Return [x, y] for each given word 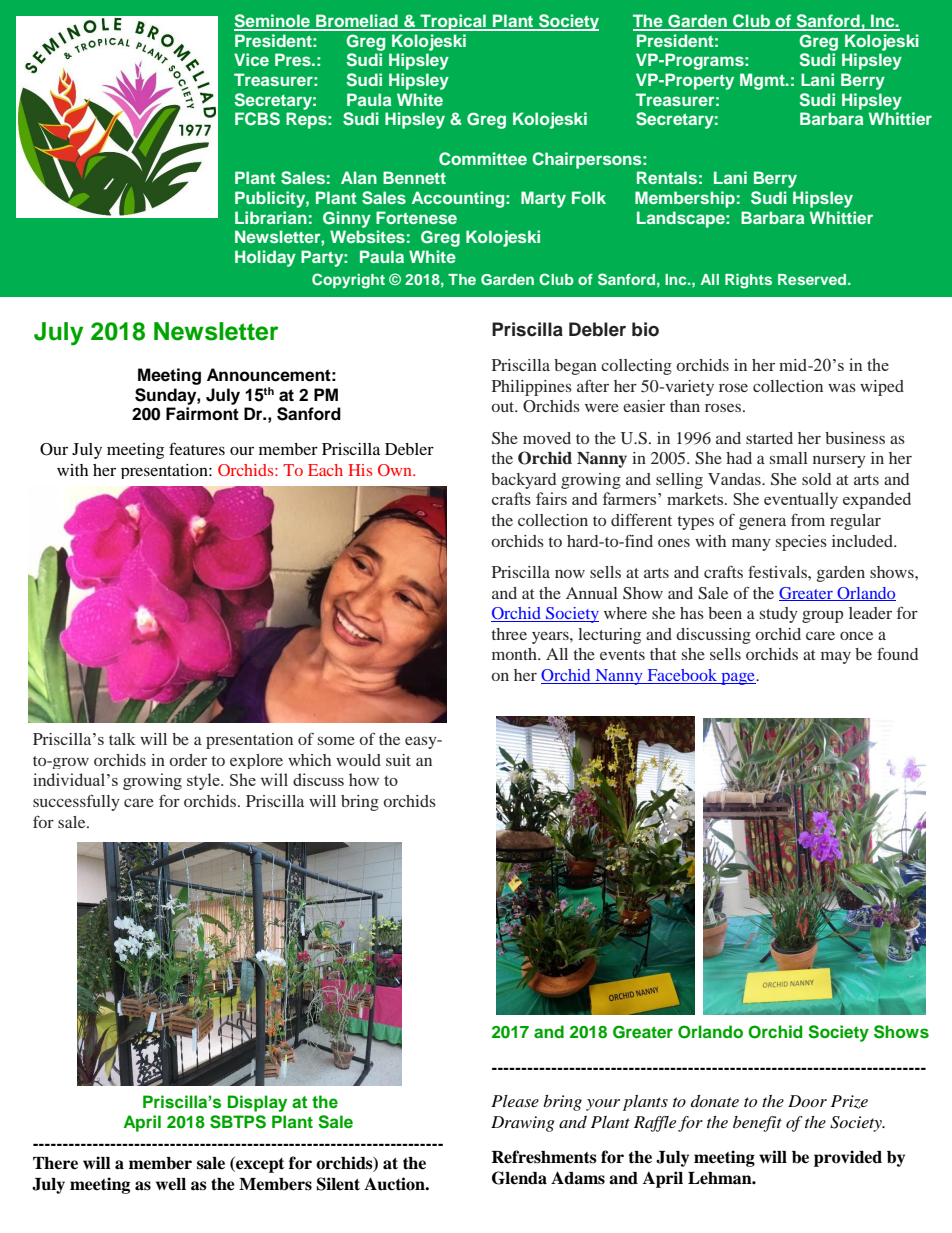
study [779, 615]
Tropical [453, 22]
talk [122, 739]
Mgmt [763, 81]
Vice [251, 59]
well [171, 1184]
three [509, 634]
